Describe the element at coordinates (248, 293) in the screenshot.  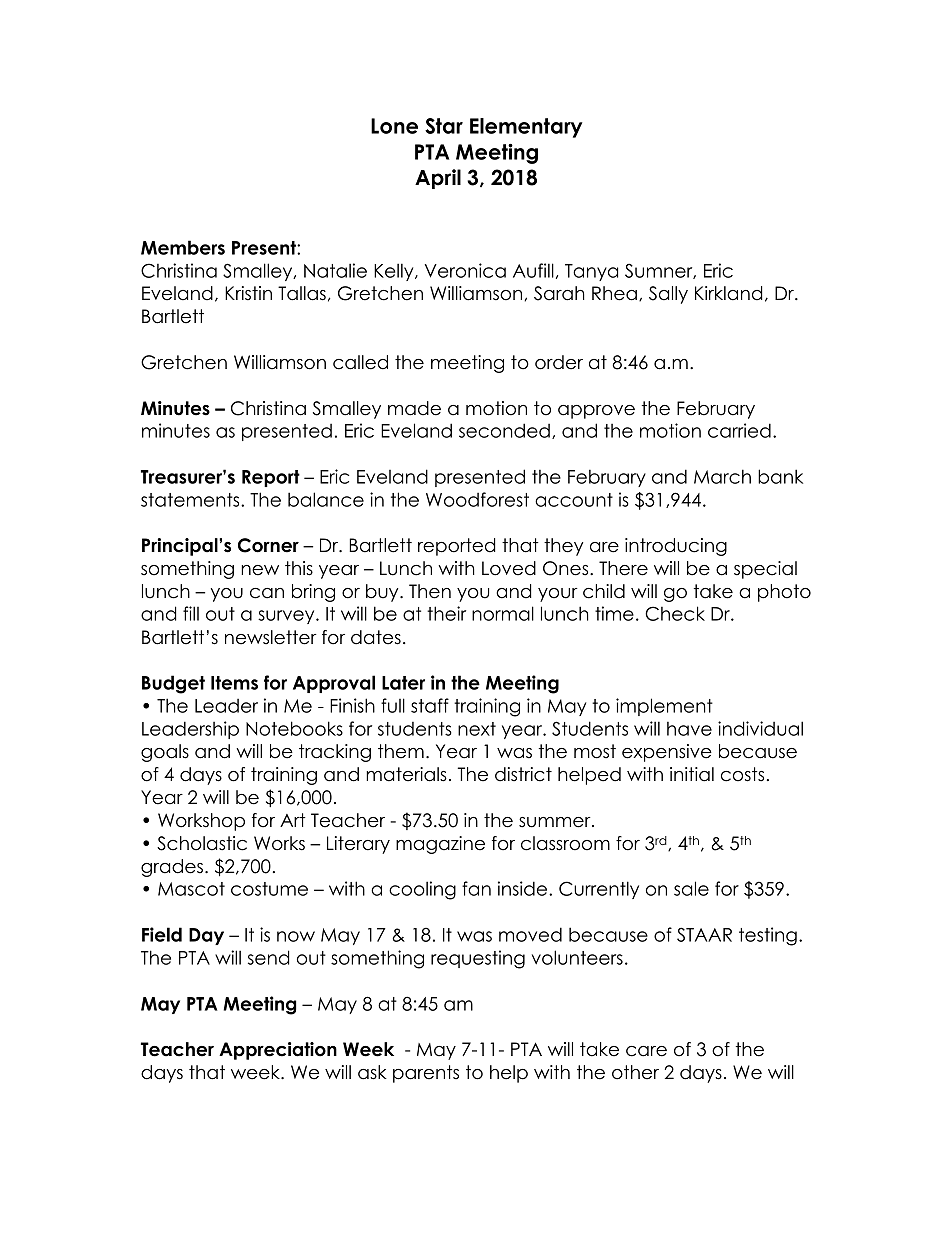
I see `Kristin` at that location.
